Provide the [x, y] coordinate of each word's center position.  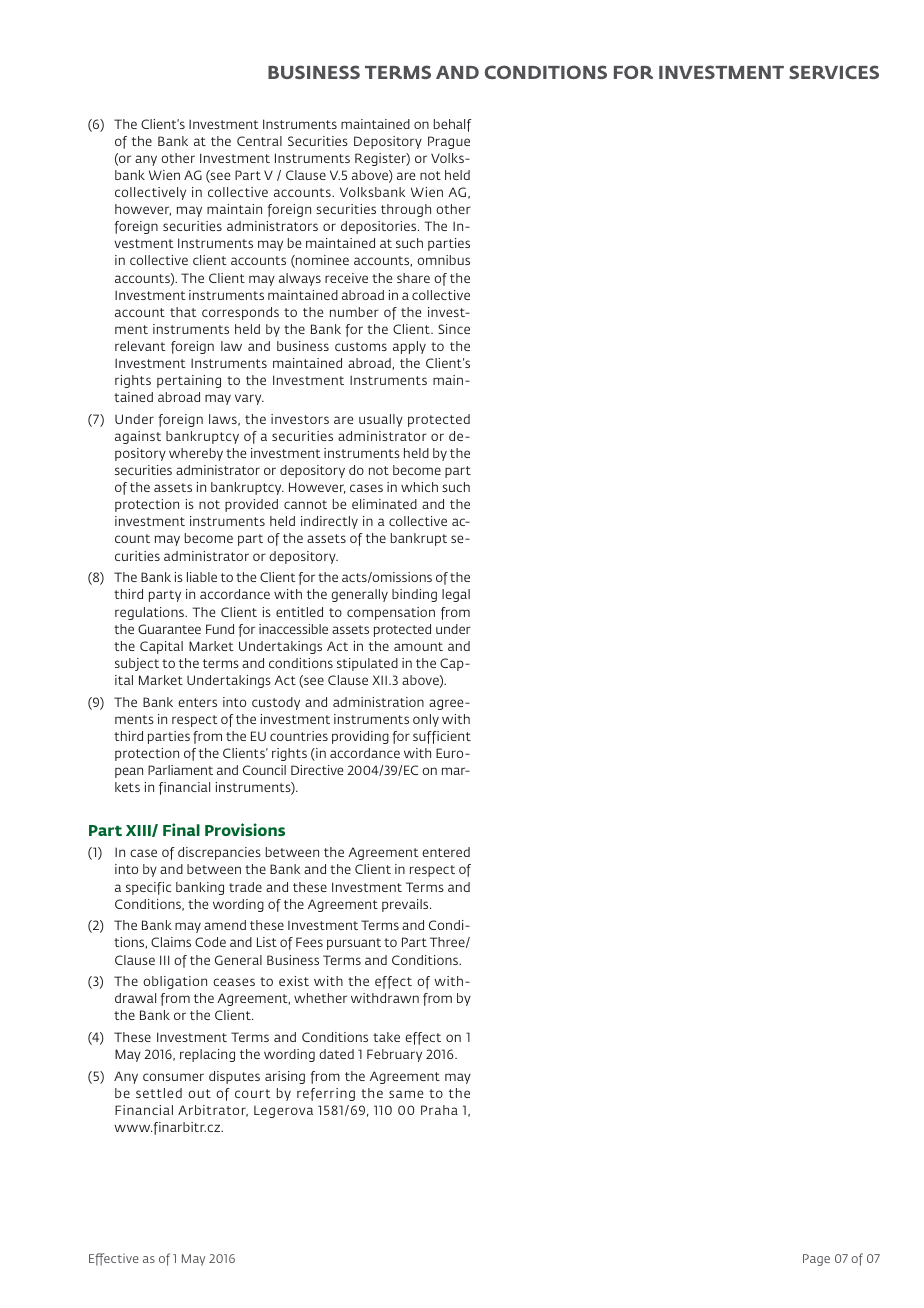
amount [418, 646]
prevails [406, 905]
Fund [220, 629]
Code [210, 942]
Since [454, 329]
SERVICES [834, 72]
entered [446, 852]
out [199, 1093]
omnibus [443, 260]
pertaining [189, 381]
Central [259, 141]
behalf [453, 125]
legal [456, 595]
